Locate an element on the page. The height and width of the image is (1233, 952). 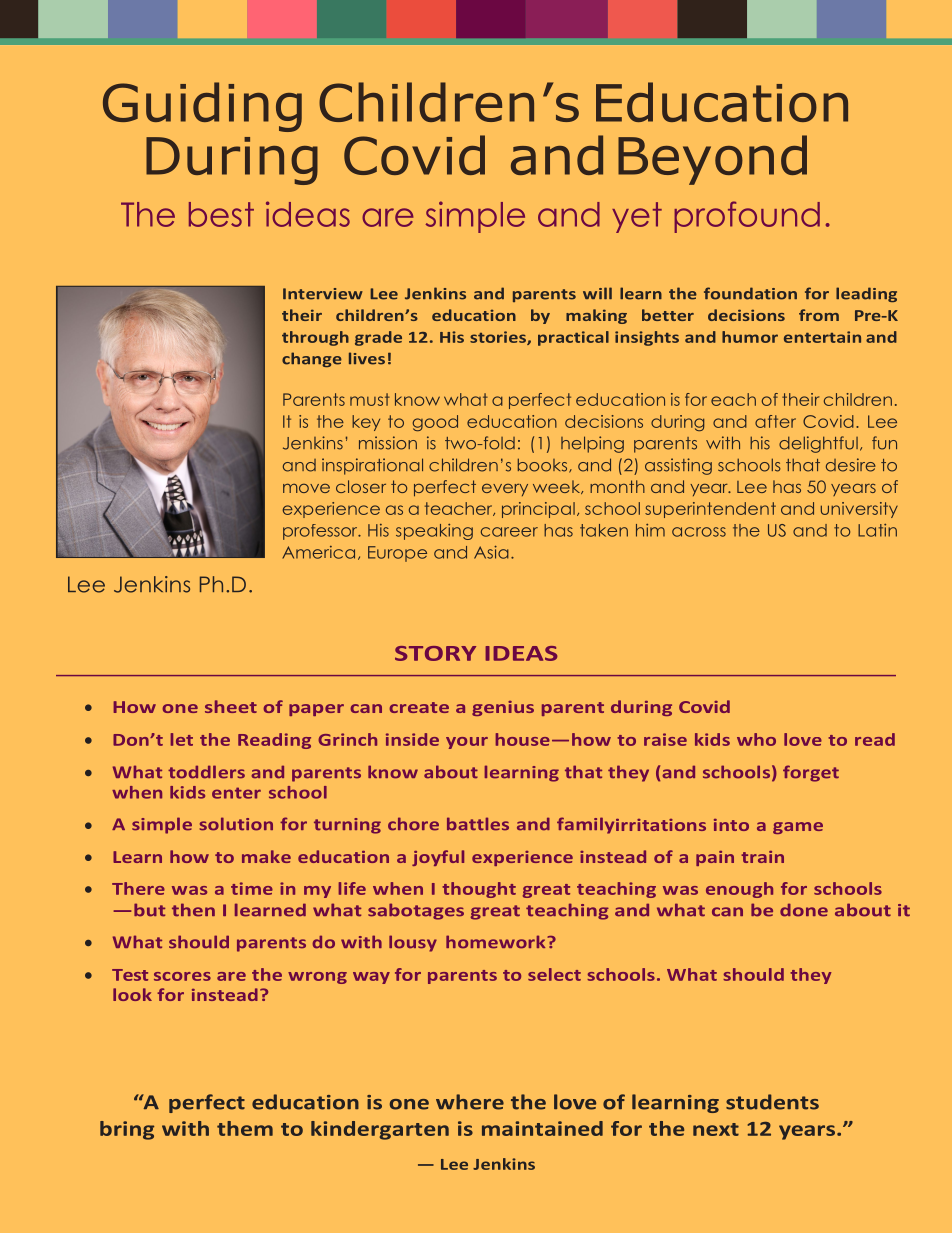
yet is located at coordinates (637, 217).
